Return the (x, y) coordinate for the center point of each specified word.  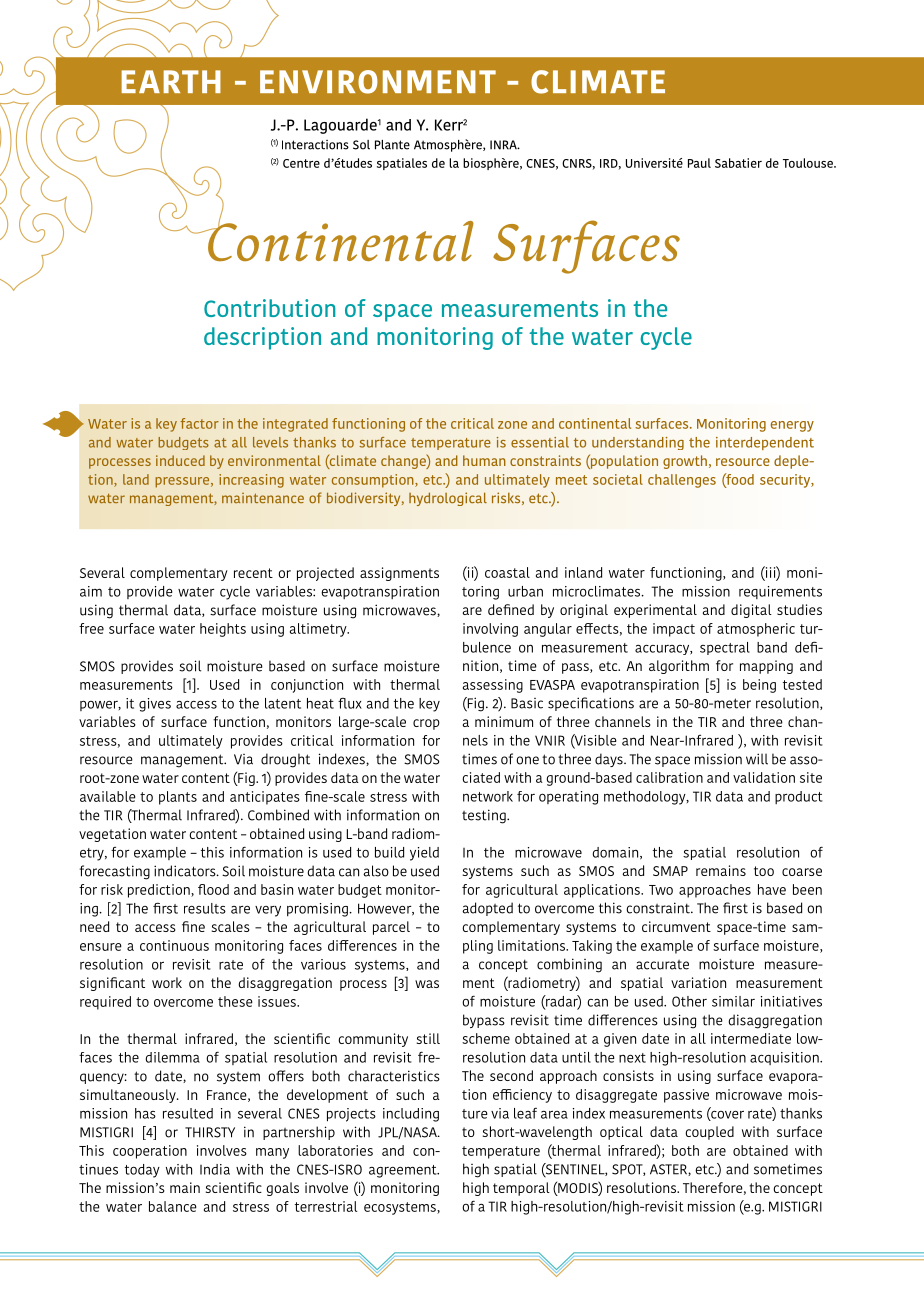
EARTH (171, 81)
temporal (521, 1189)
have (772, 889)
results (205, 908)
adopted (487, 909)
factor (199, 423)
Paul (699, 163)
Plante (392, 145)
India (215, 1169)
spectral (725, 648)
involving (490, 630)
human (484, 460)
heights (223, 630)
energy (792, 426)
